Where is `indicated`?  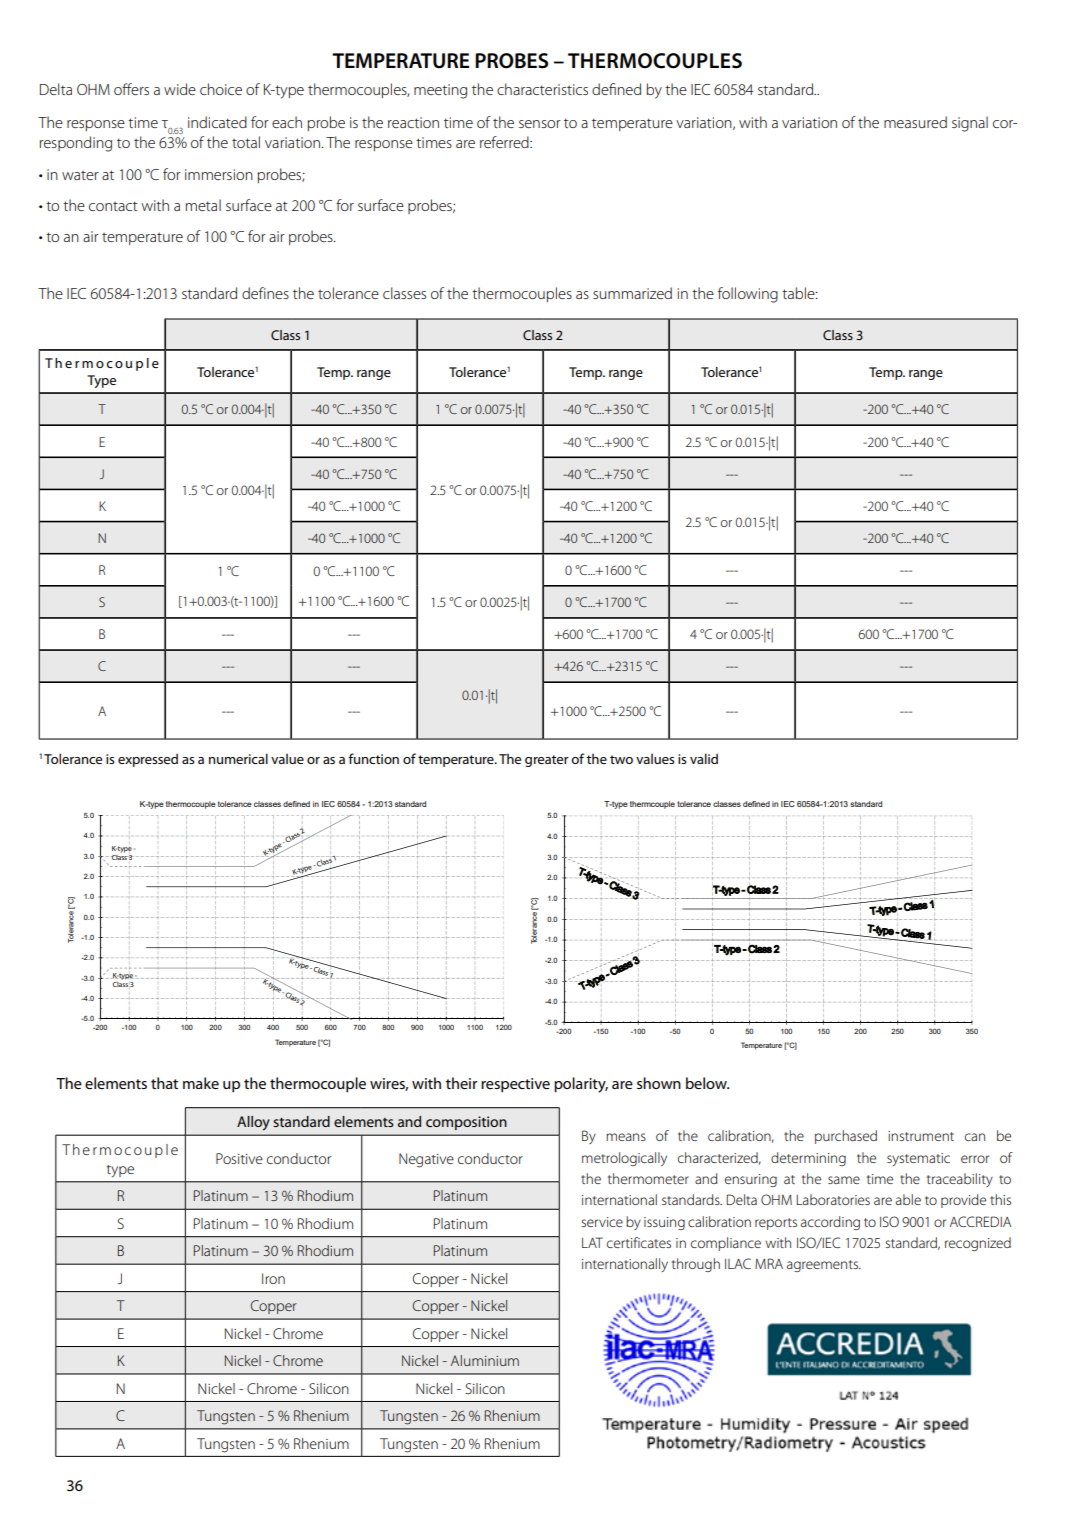 indicated is located at coordinates (217, 122).
